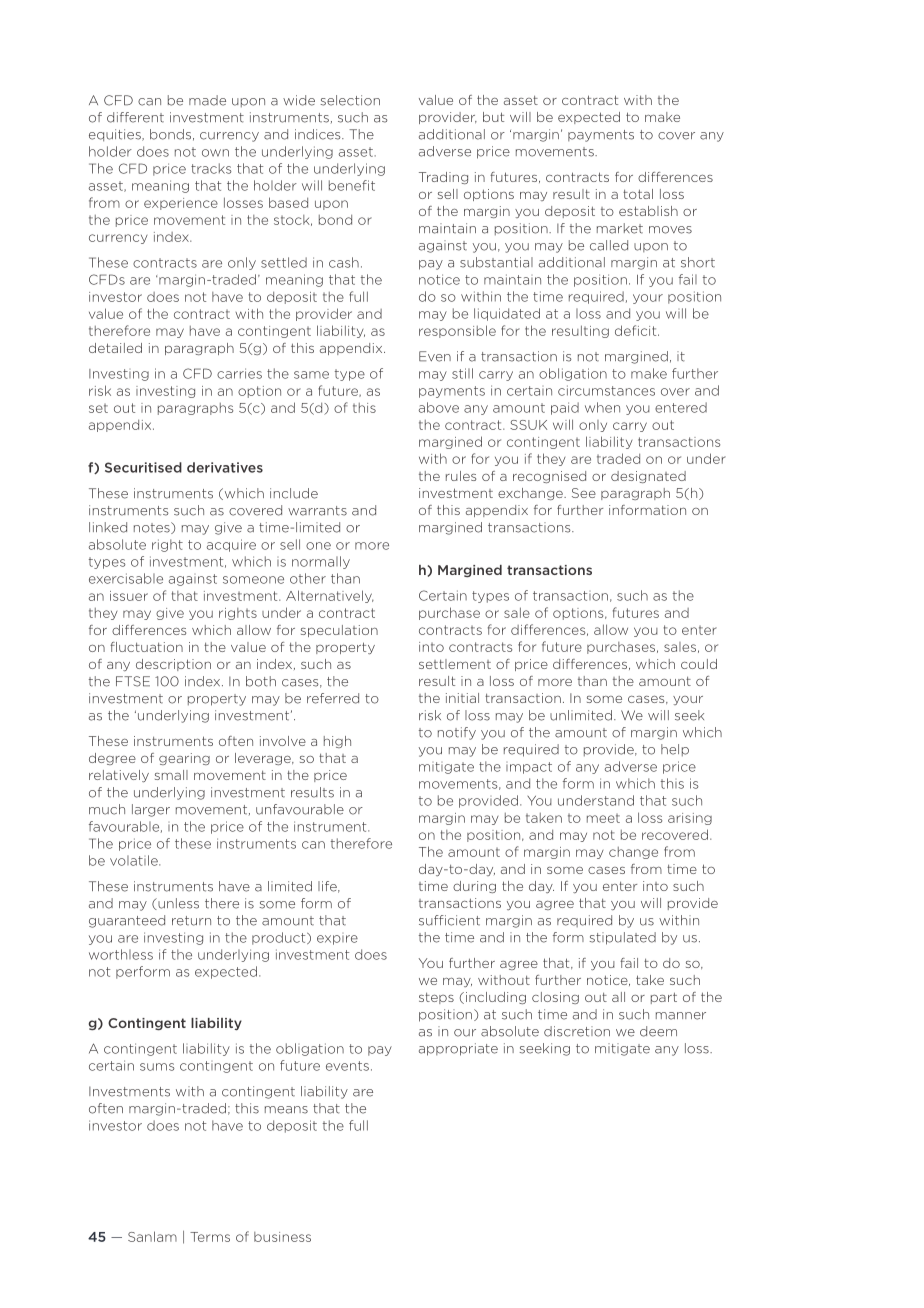 Image resolution: width=924 pixels, height=1308 pixels. I want to click on rules, so click(461, 476).
